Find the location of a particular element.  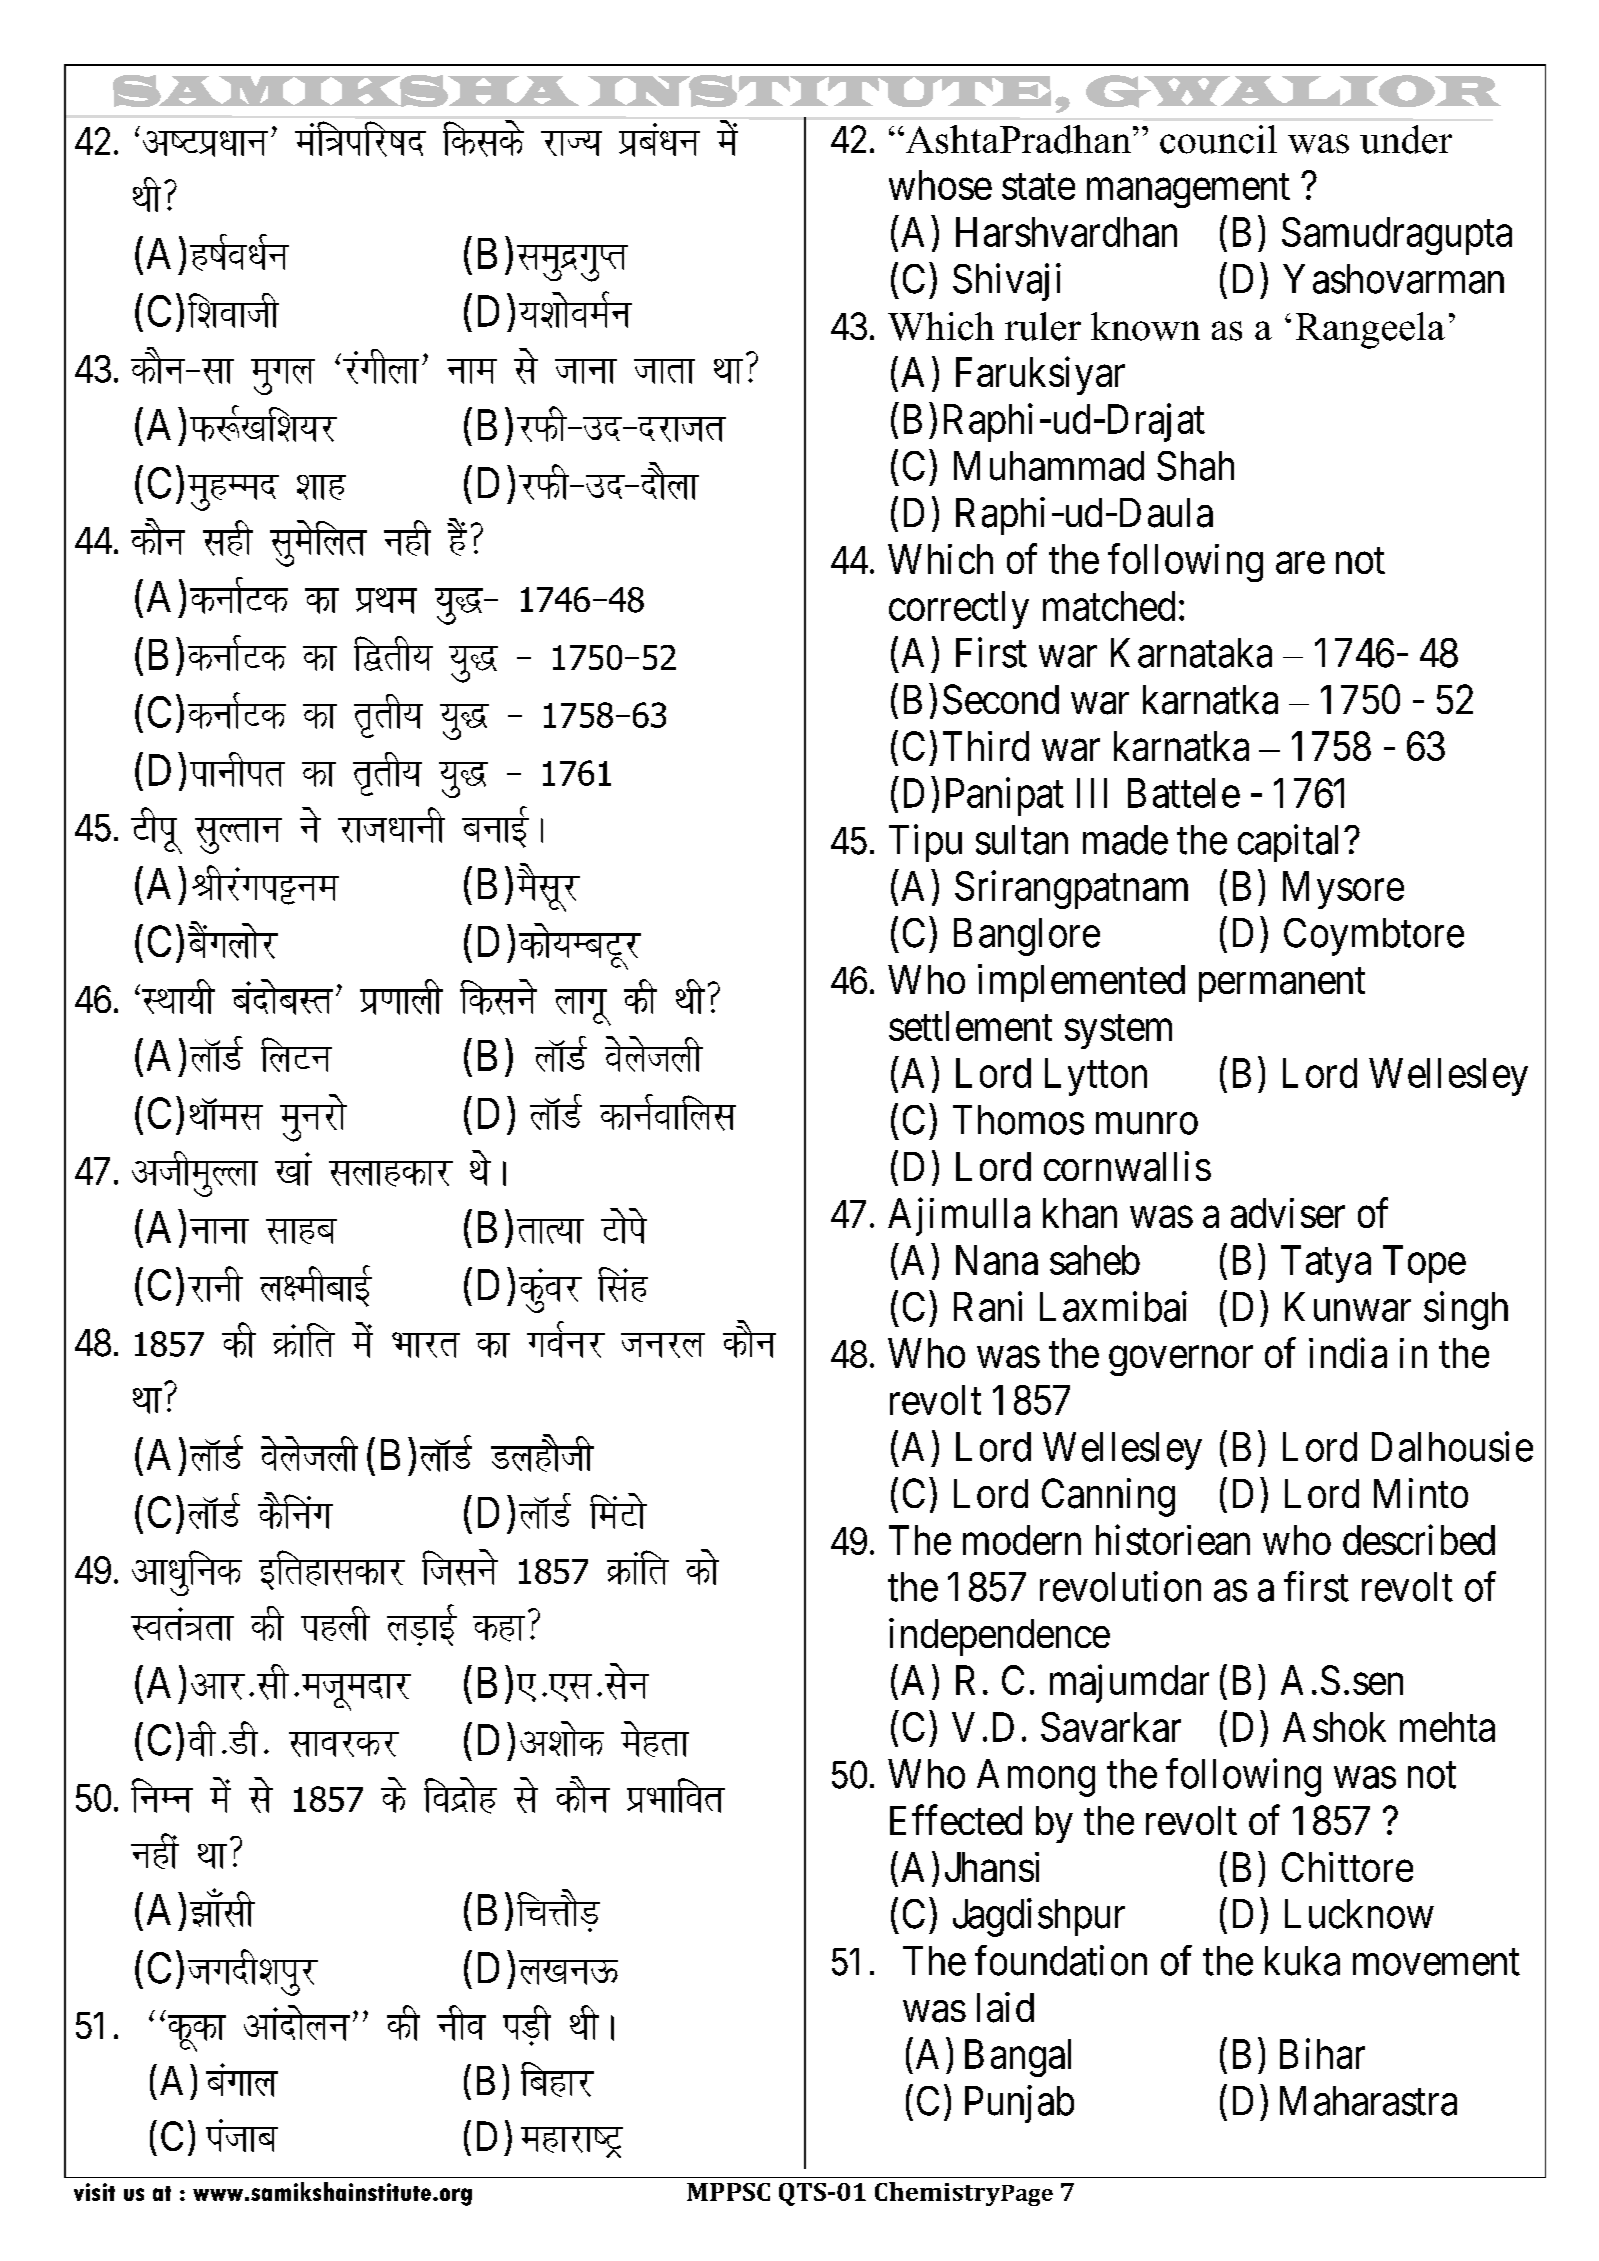

capital is located at coordinates (1291, 843).
